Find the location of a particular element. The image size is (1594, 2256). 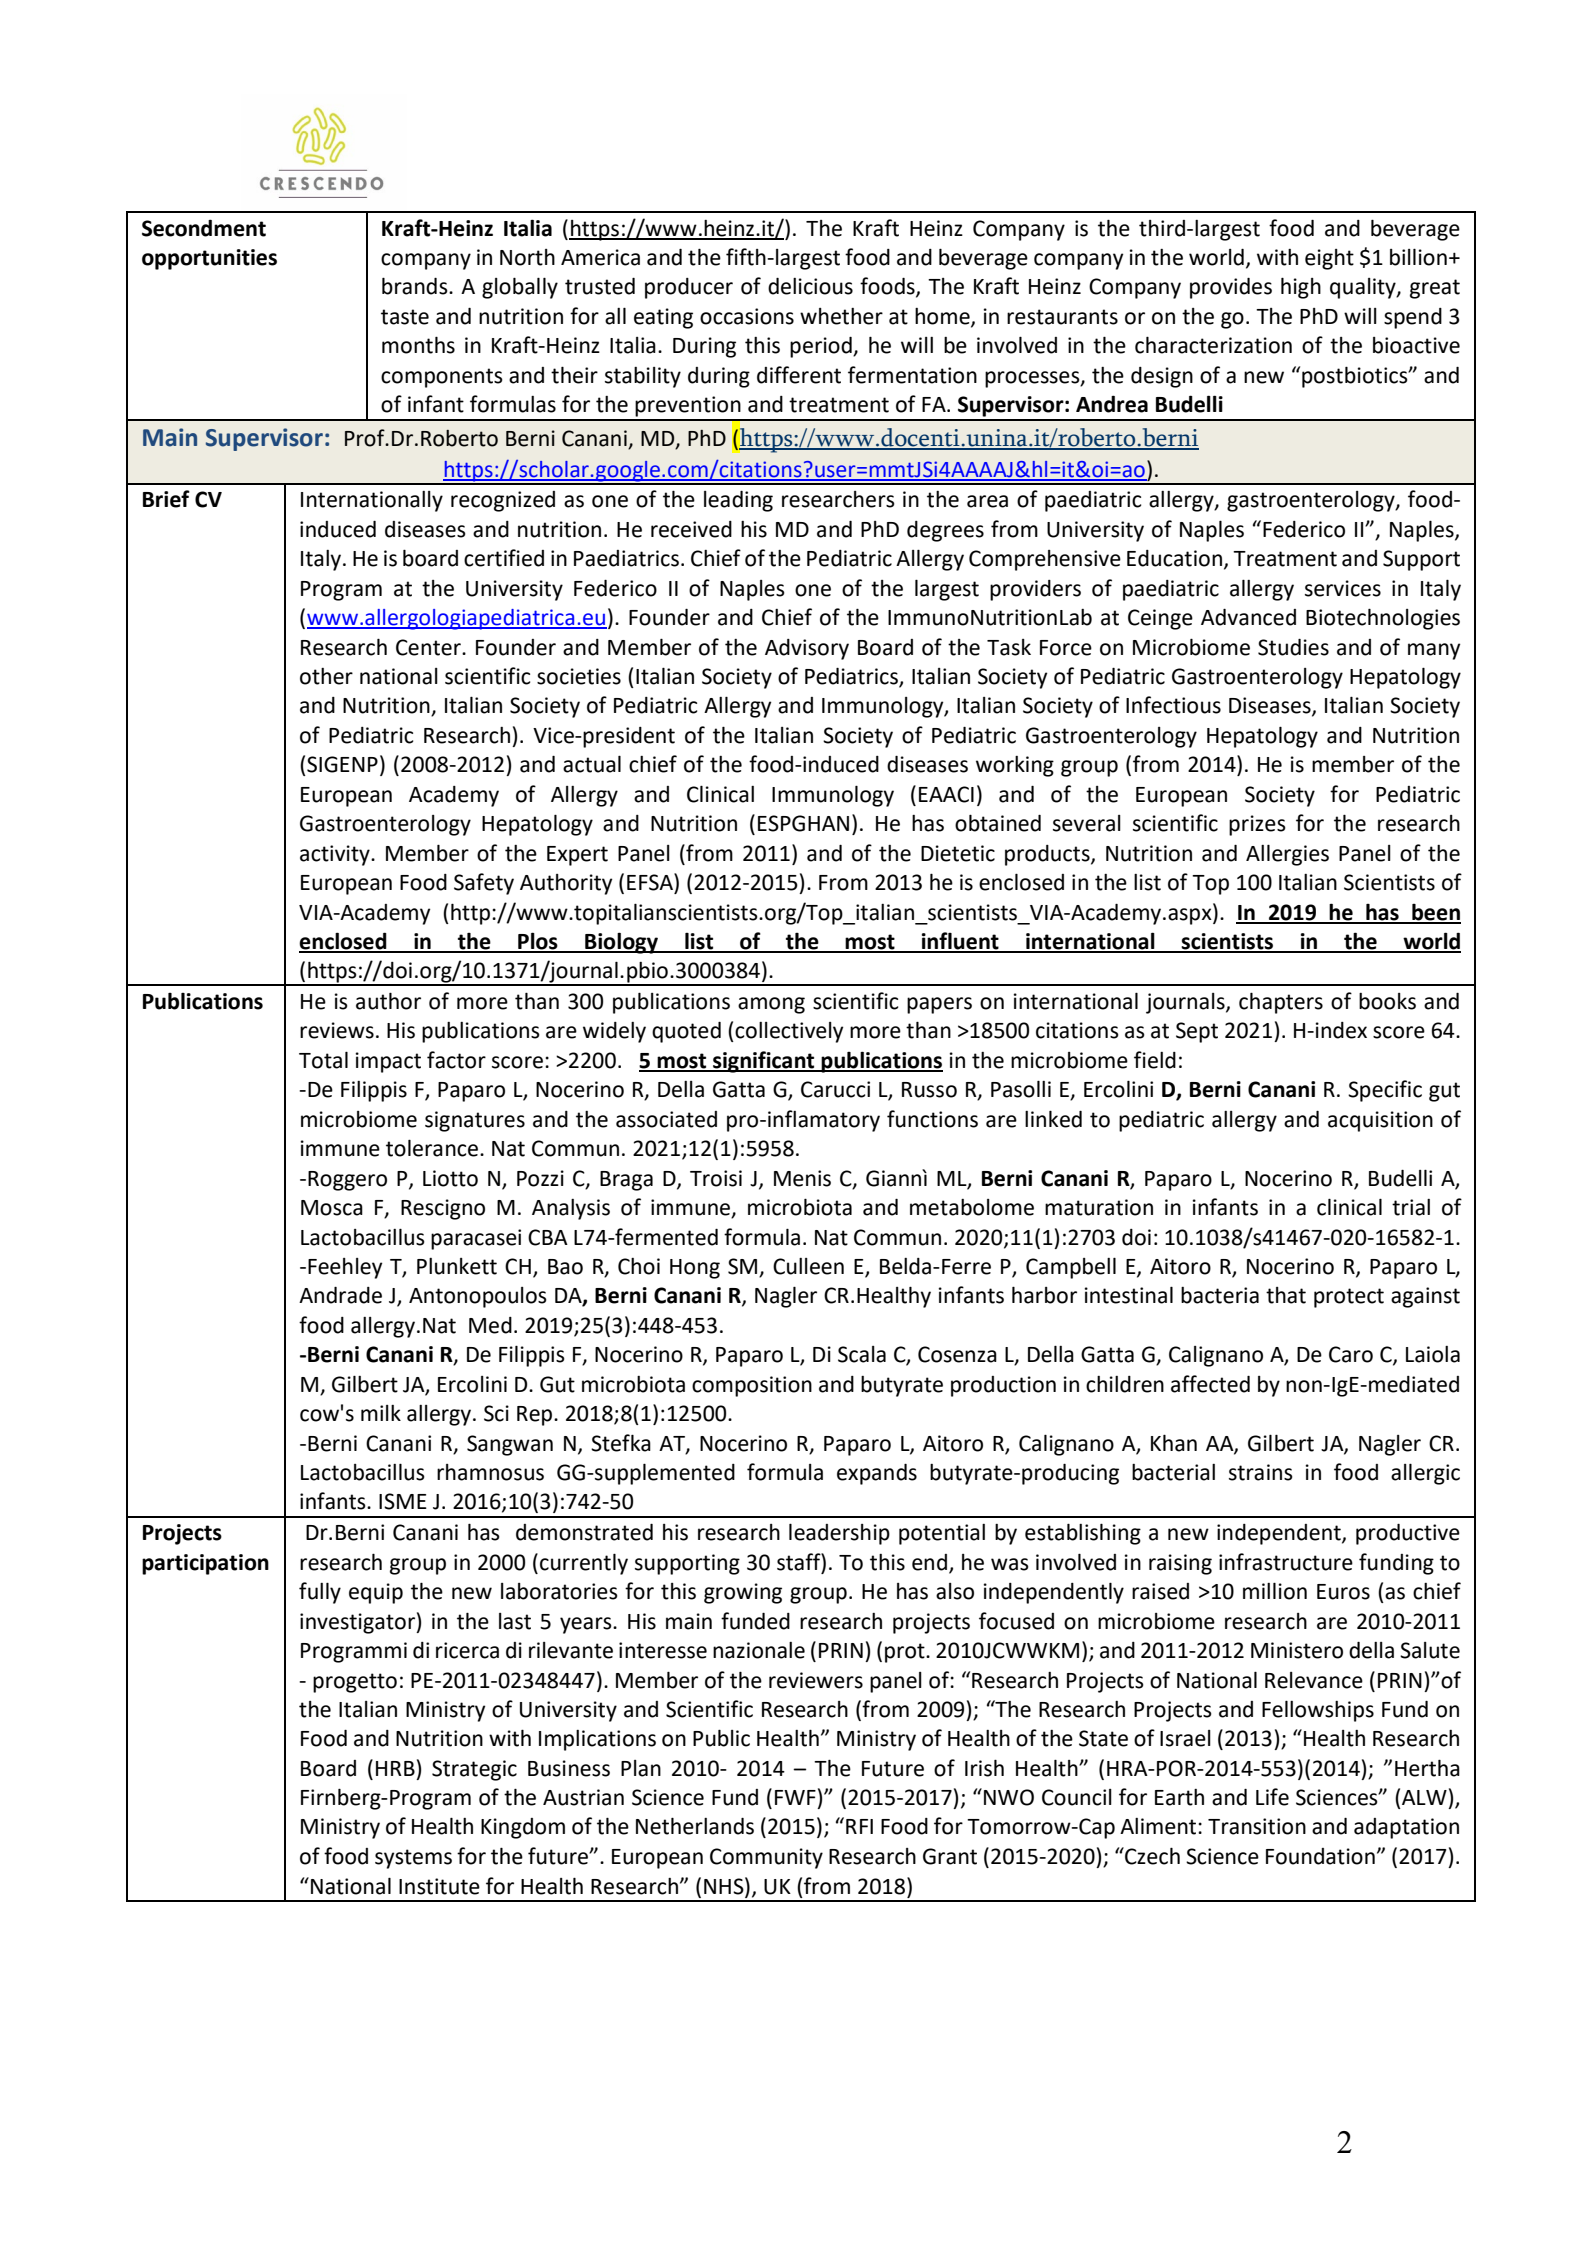

delicious is located at coordinates (810, 286).
